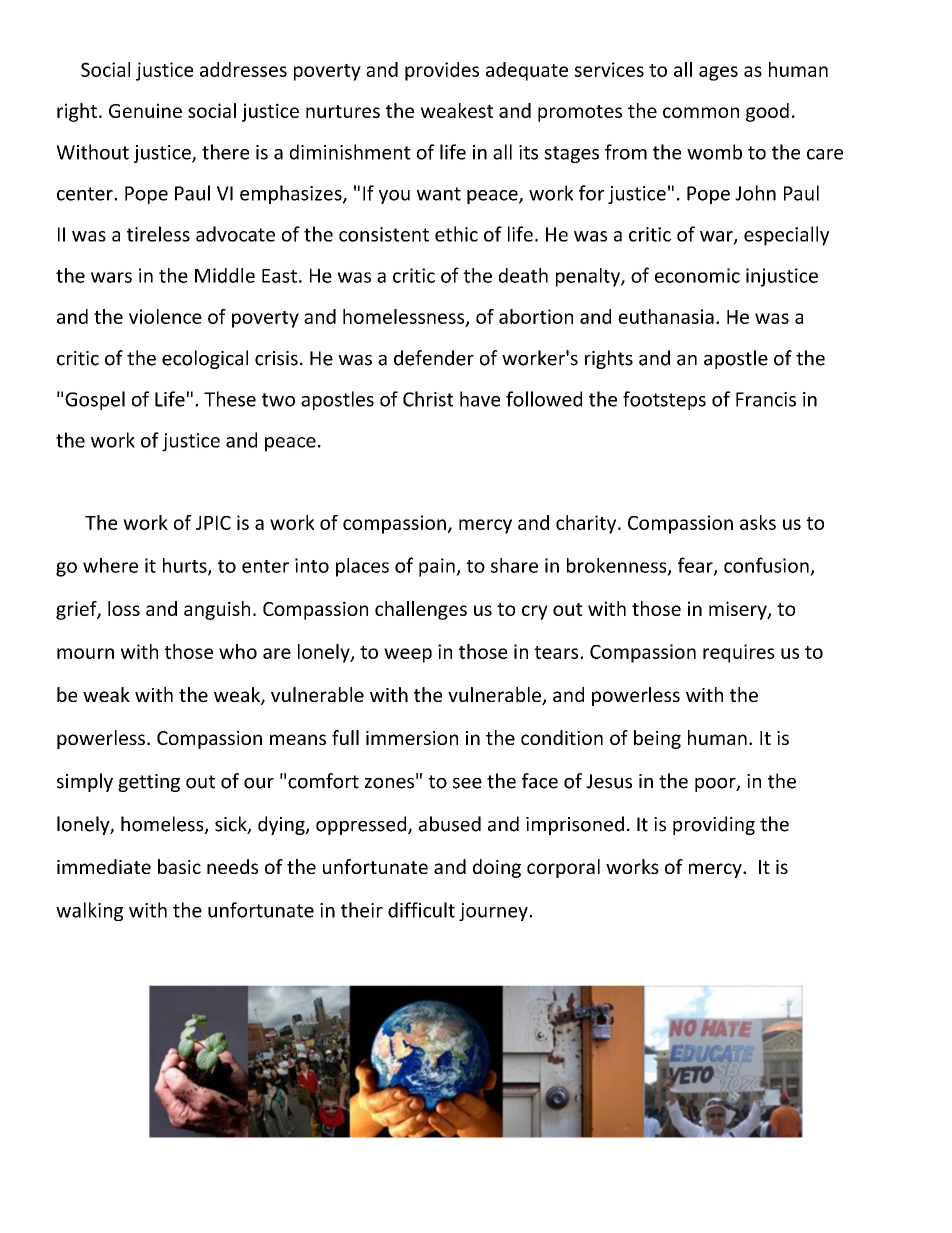  Describe the element at coordinates (480, 399) in the page. I see `have` at that location.
